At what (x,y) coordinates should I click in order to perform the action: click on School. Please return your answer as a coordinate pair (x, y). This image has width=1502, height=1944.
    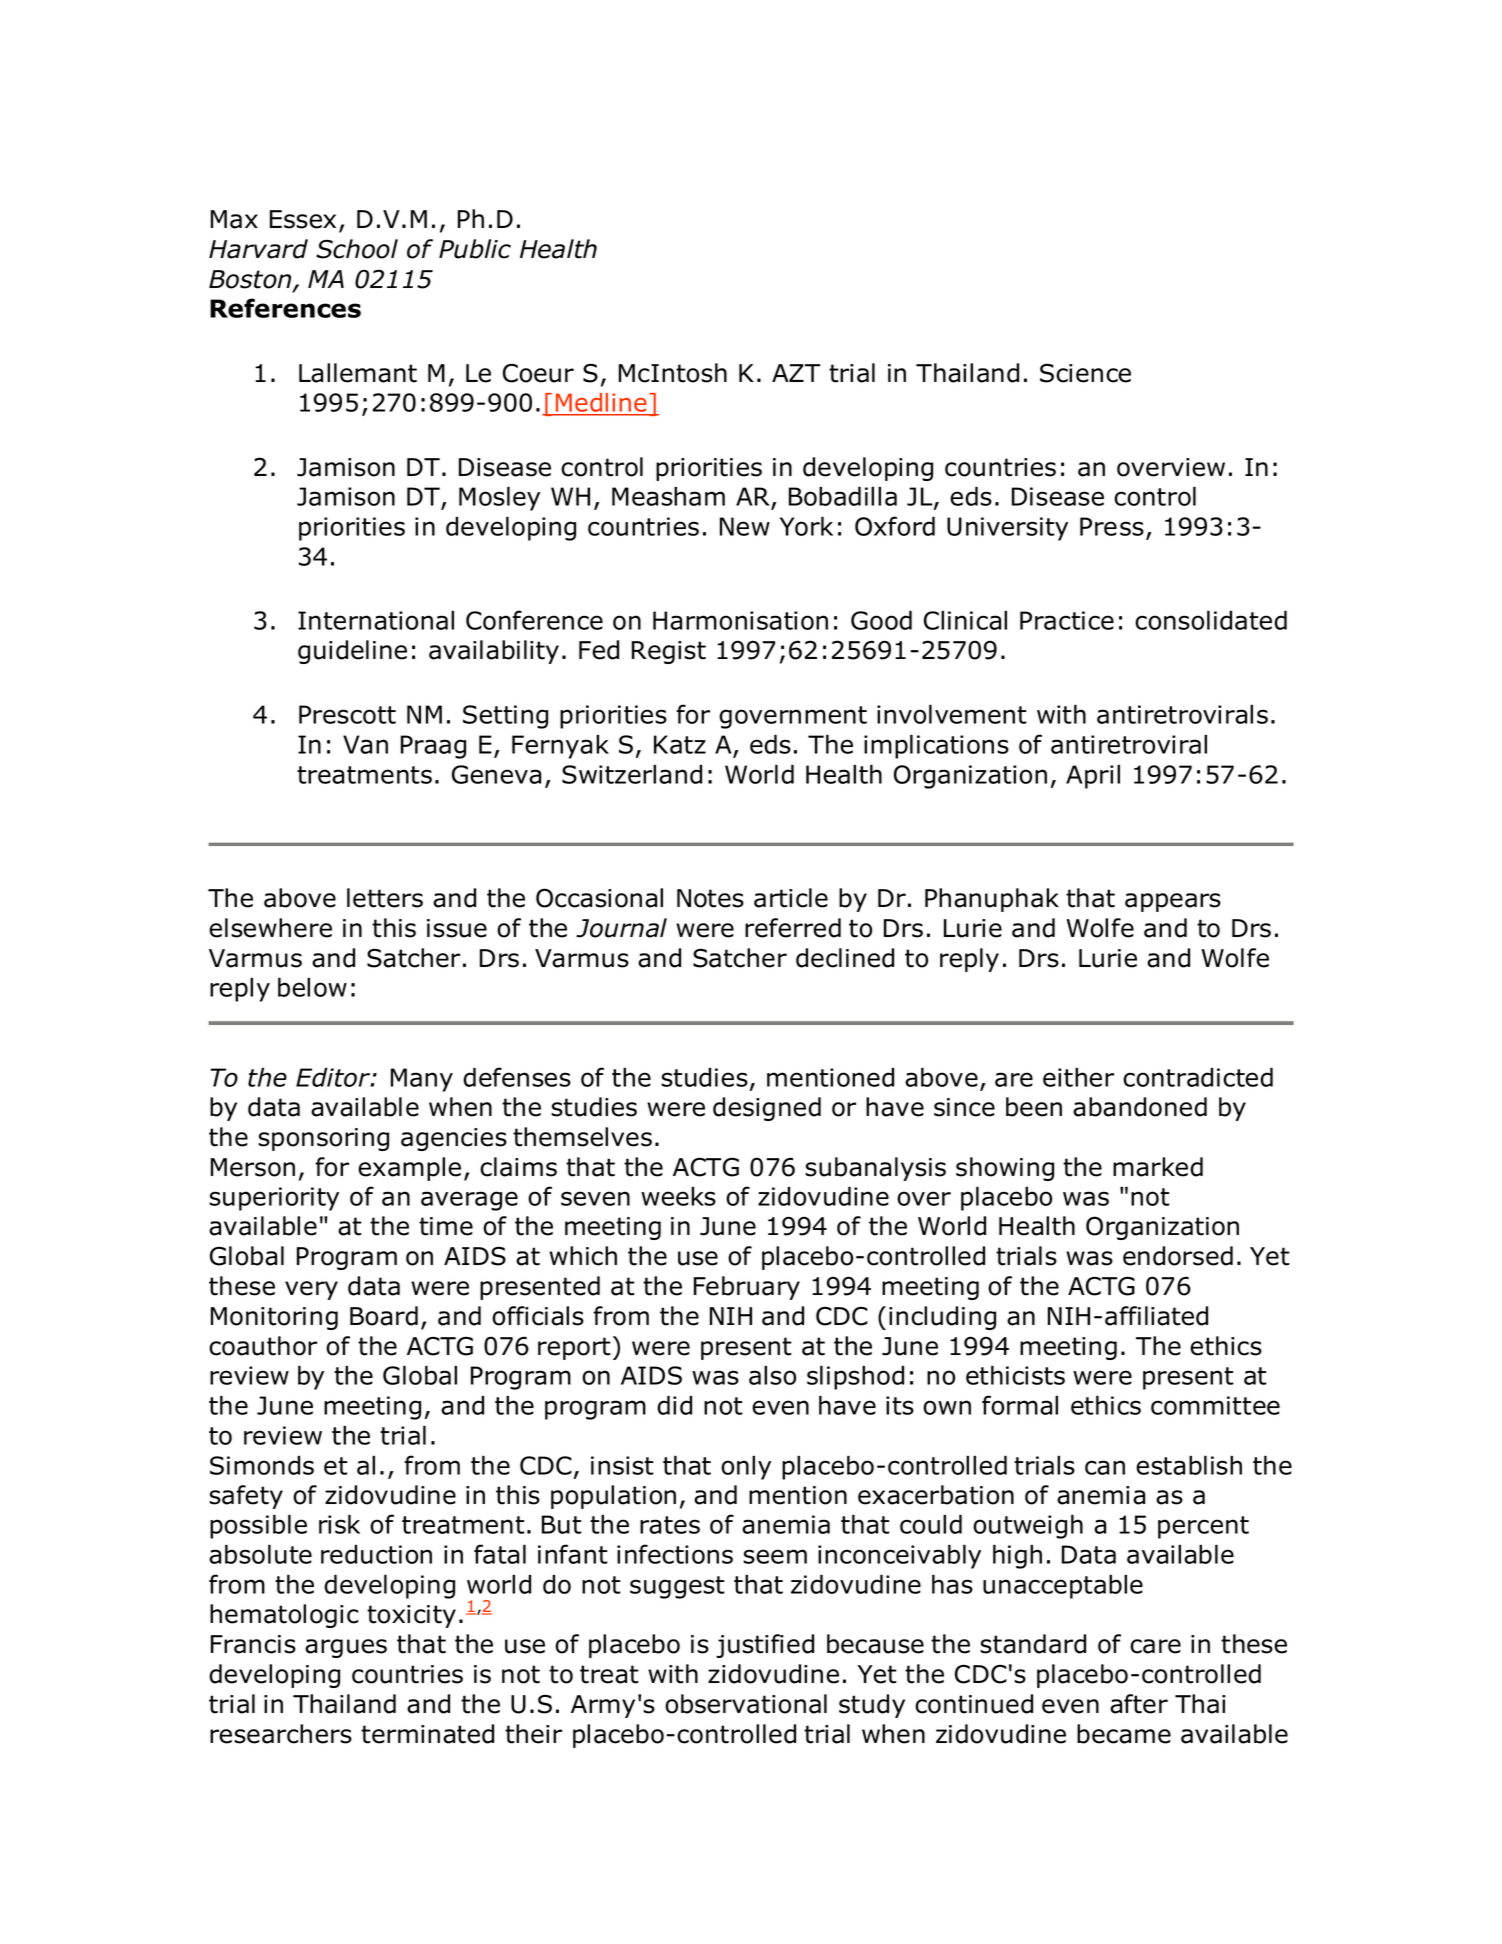
    Looking at the image, I should click on (357, 249).
